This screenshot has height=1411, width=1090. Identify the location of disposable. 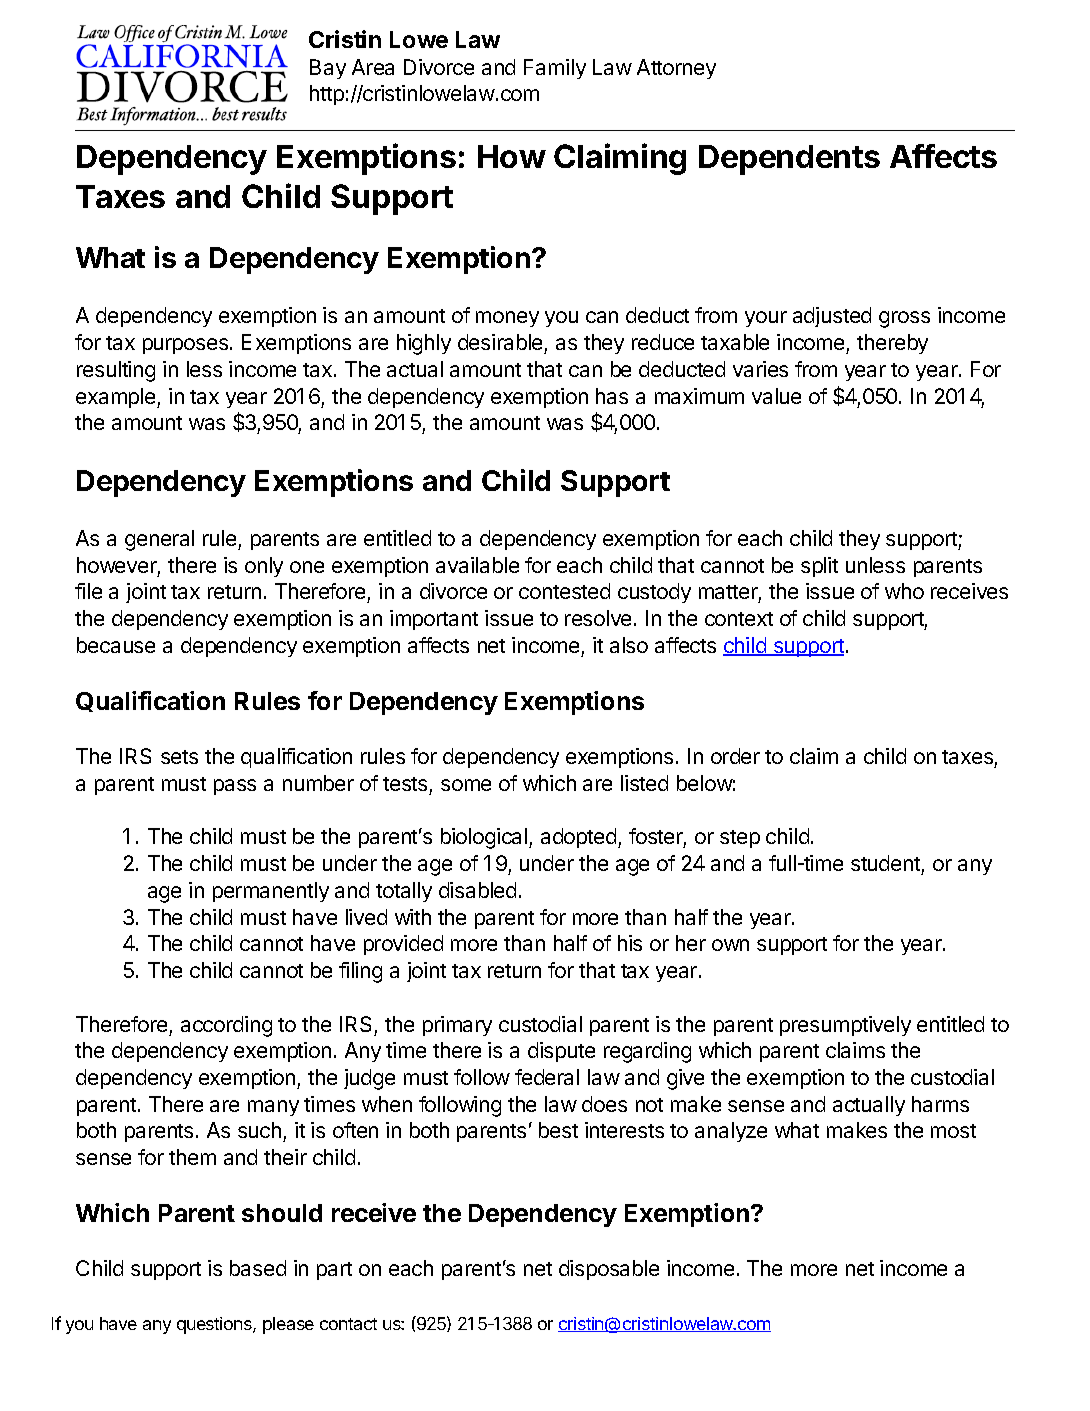
(609, 1270).
